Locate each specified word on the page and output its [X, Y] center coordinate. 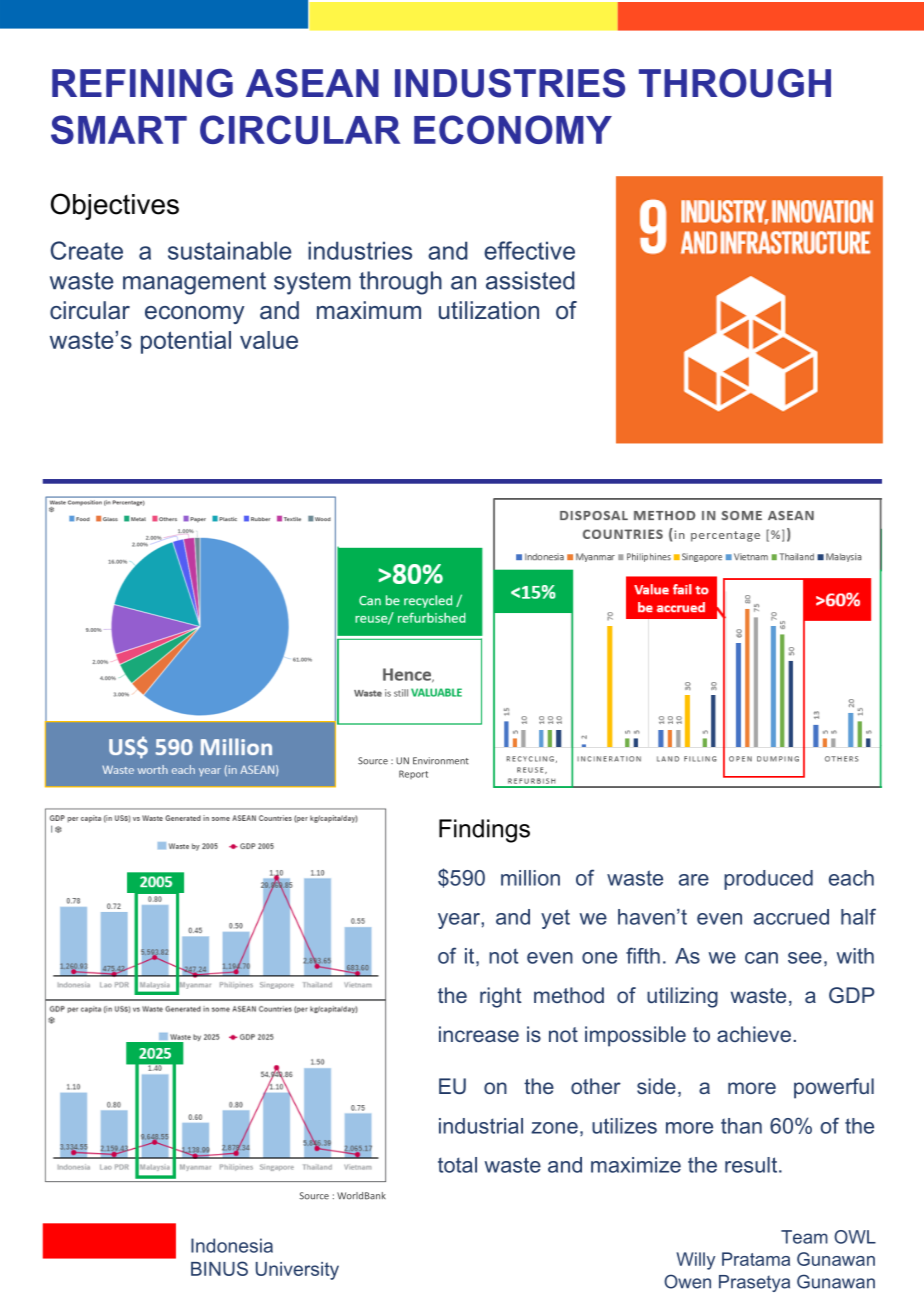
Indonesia [232, 1245]
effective [529, 250]
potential [186, 342]
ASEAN [312, 83]
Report [413, 774]
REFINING [142, 83]
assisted [530, 280]
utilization [489, 310]
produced [768, 880]
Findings [484, 831]
